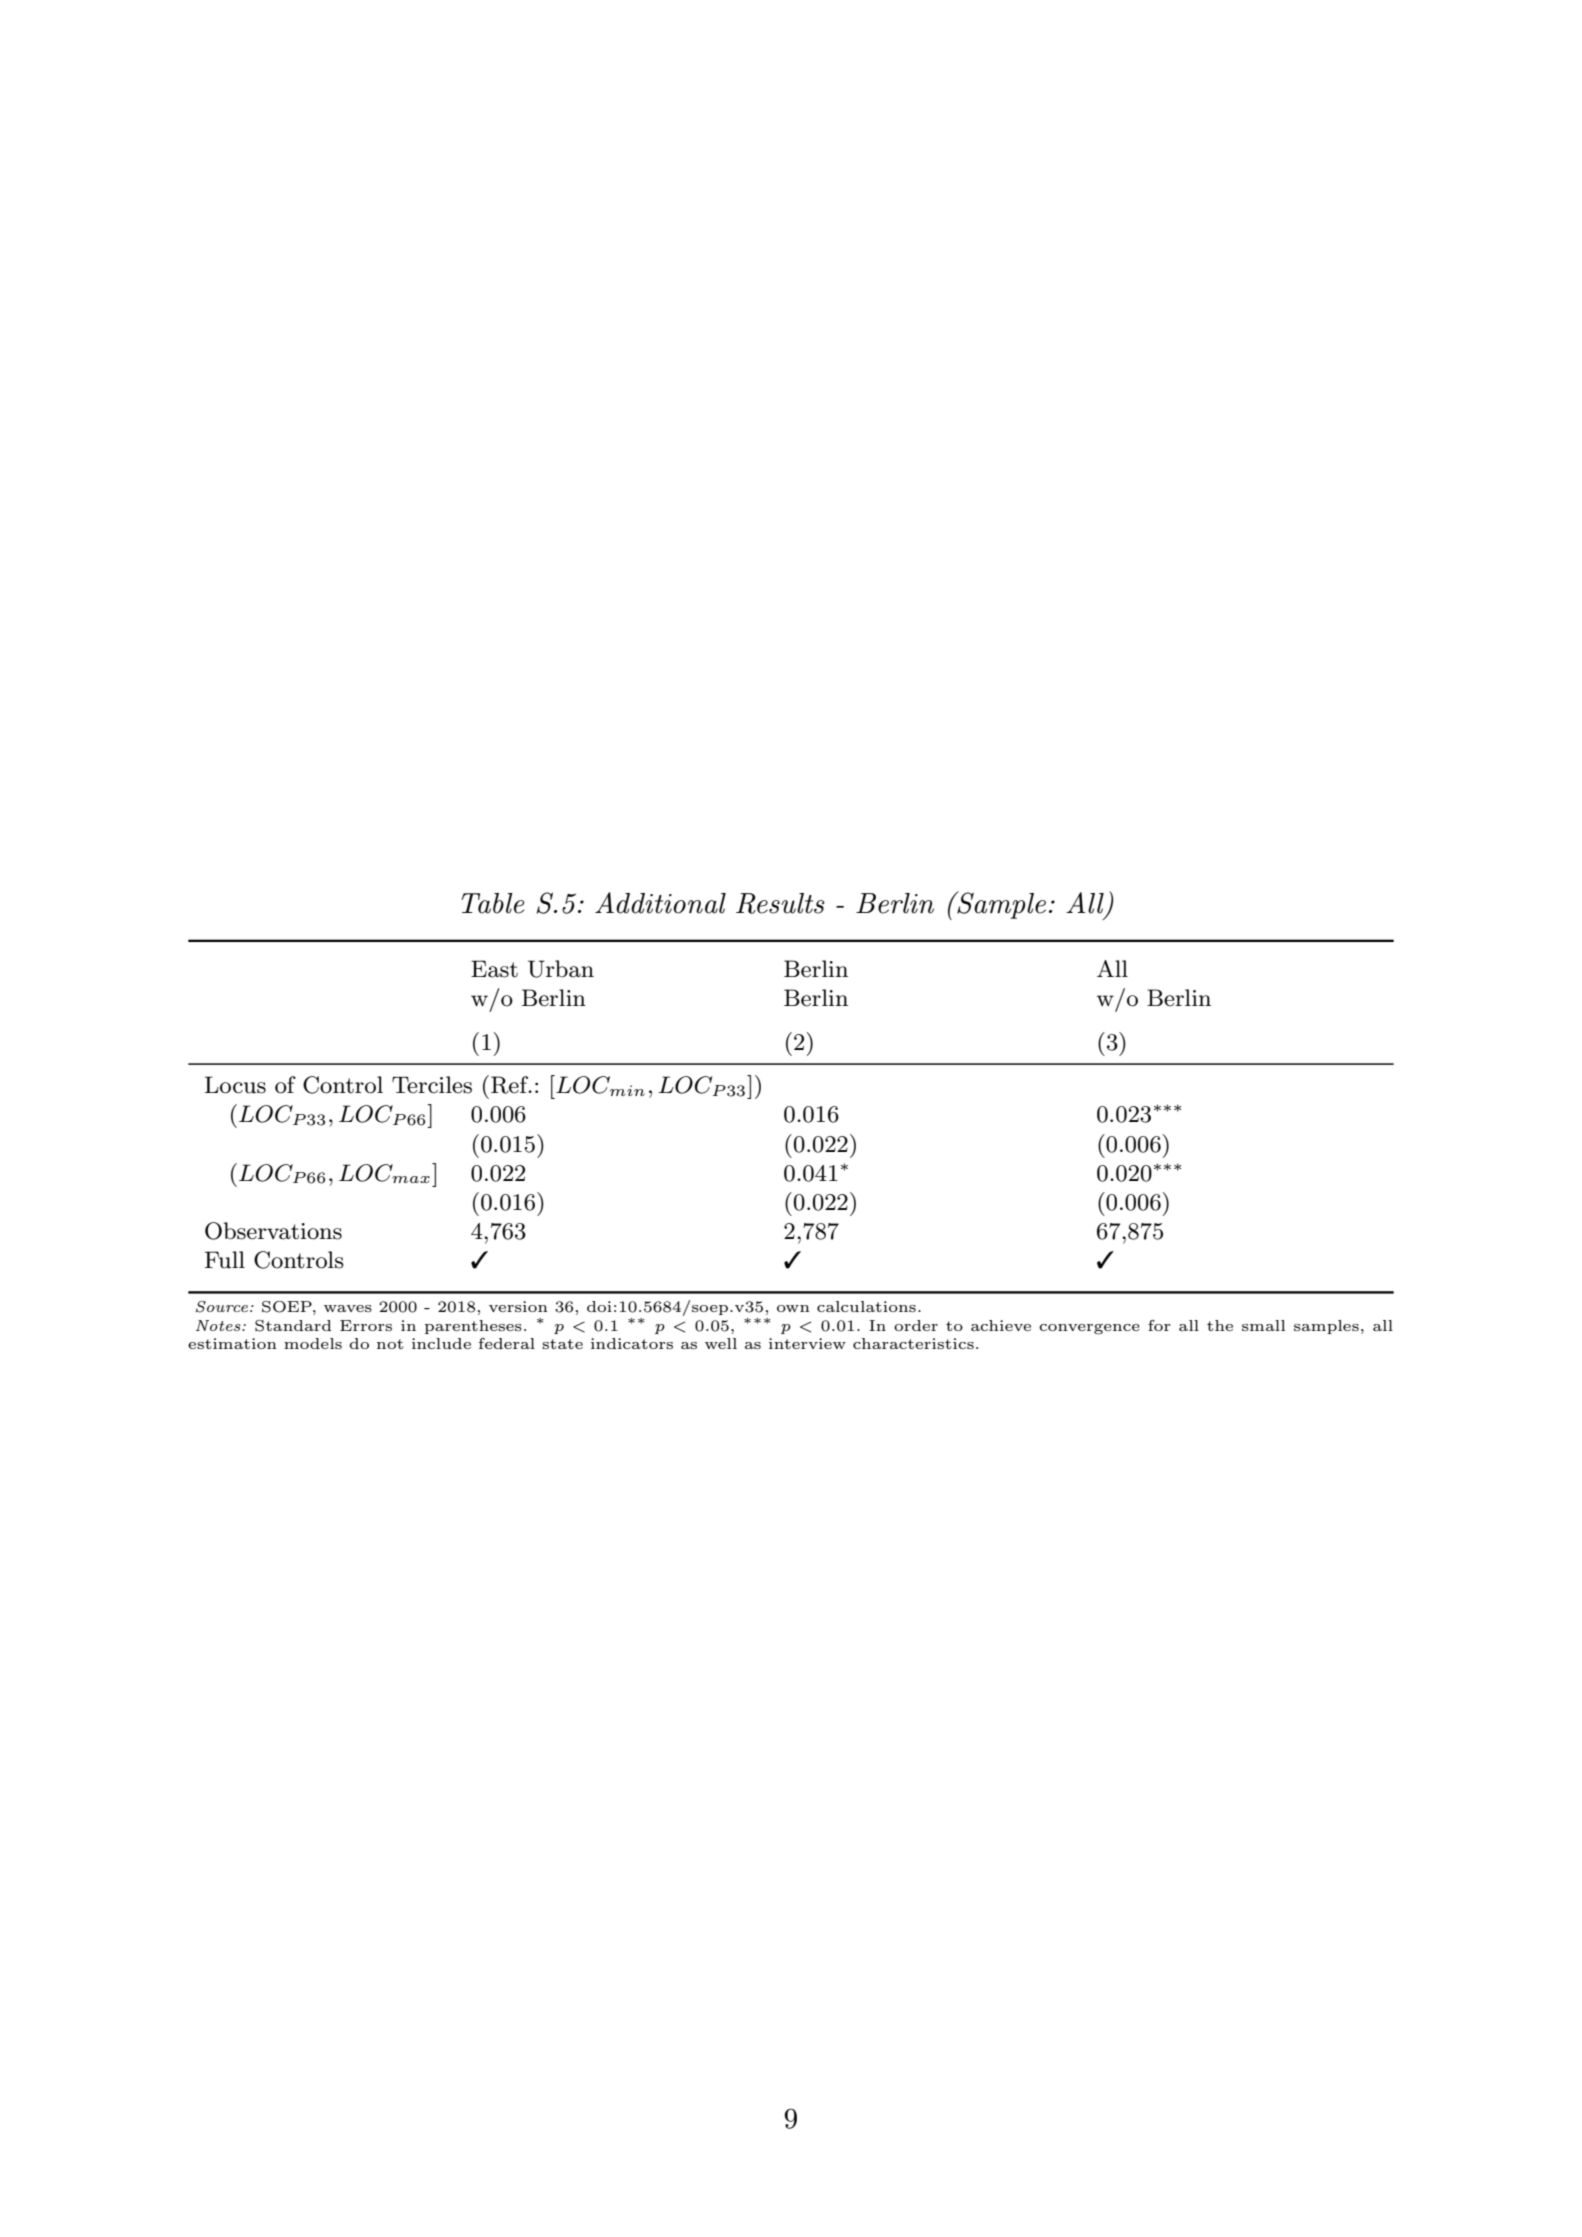  What do you see at coordinates (721, 1343) in the screenshot?
I see `well` at bounding box center [721, 1343].
